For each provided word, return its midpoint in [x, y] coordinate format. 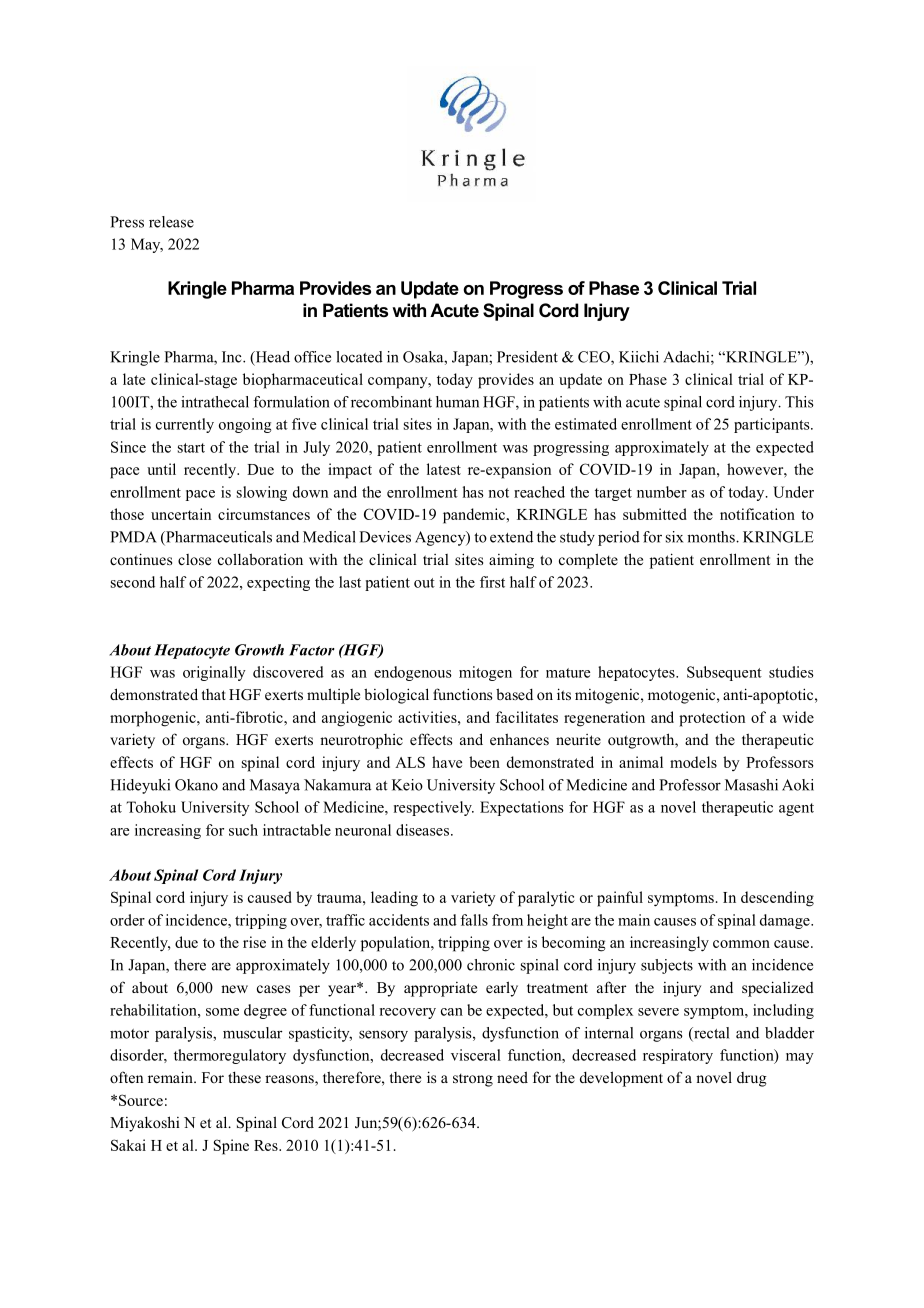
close [194, 559]
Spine [231, 1147]
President [527, 357]
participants [773, 425]
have [447, 762]
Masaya [275, 786]
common [741, 944]
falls [474, 920]
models [693, 762]
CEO [595, 358]
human [457, 402]
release [171, 222]
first [492, 582]
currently [185, 425]
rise [254, 942]
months [712, 537]
